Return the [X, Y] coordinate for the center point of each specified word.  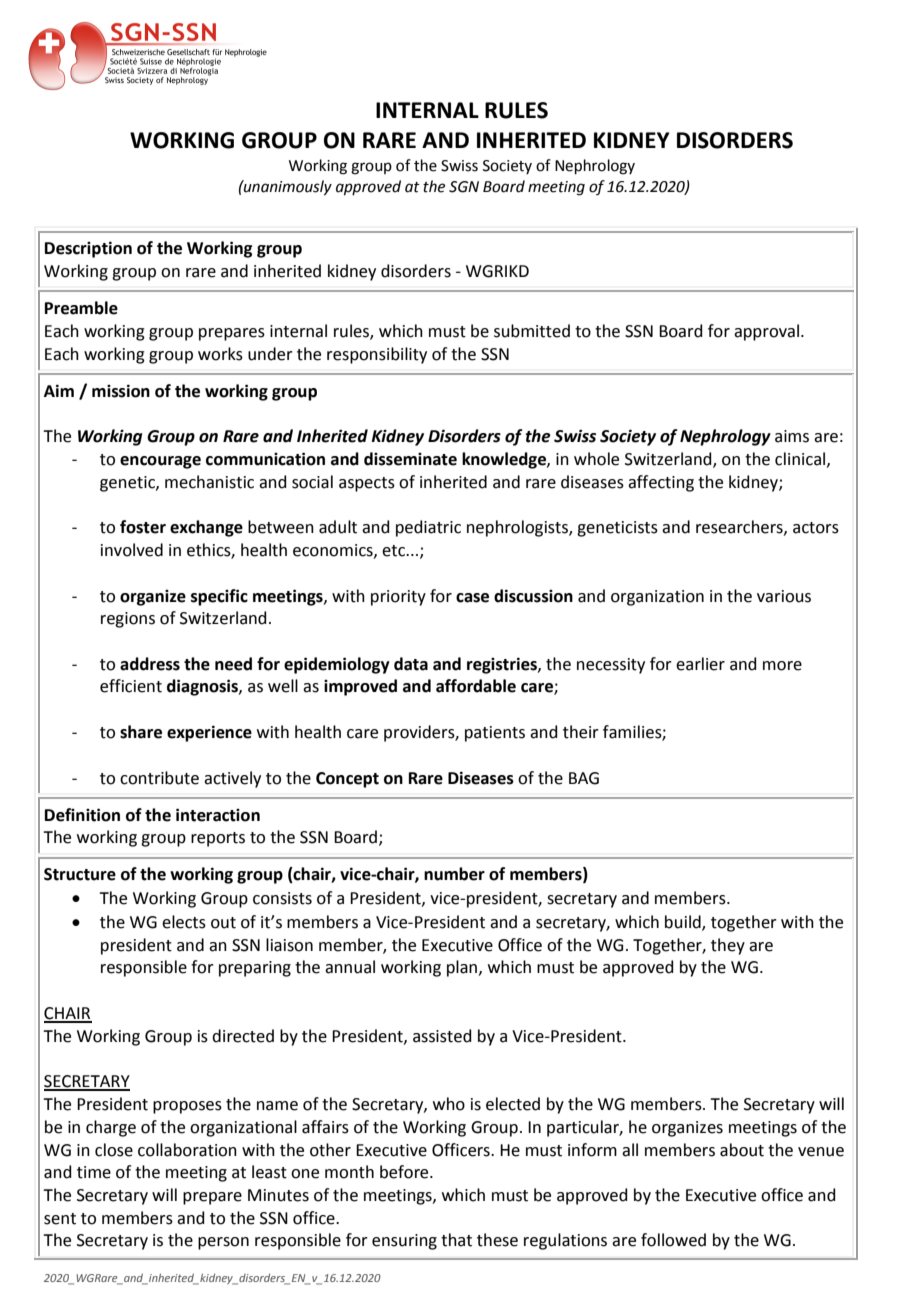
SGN [464, 187]
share [141, 732]
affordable [476, 686]
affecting [661, 483]
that [456, 1240]
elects [184, 922]
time [94, 1172]
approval [768, 332]
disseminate [410, 459]
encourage [160, 462]
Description [88, 249]
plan [463, 968]
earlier [700, 664]
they [728, 946]
